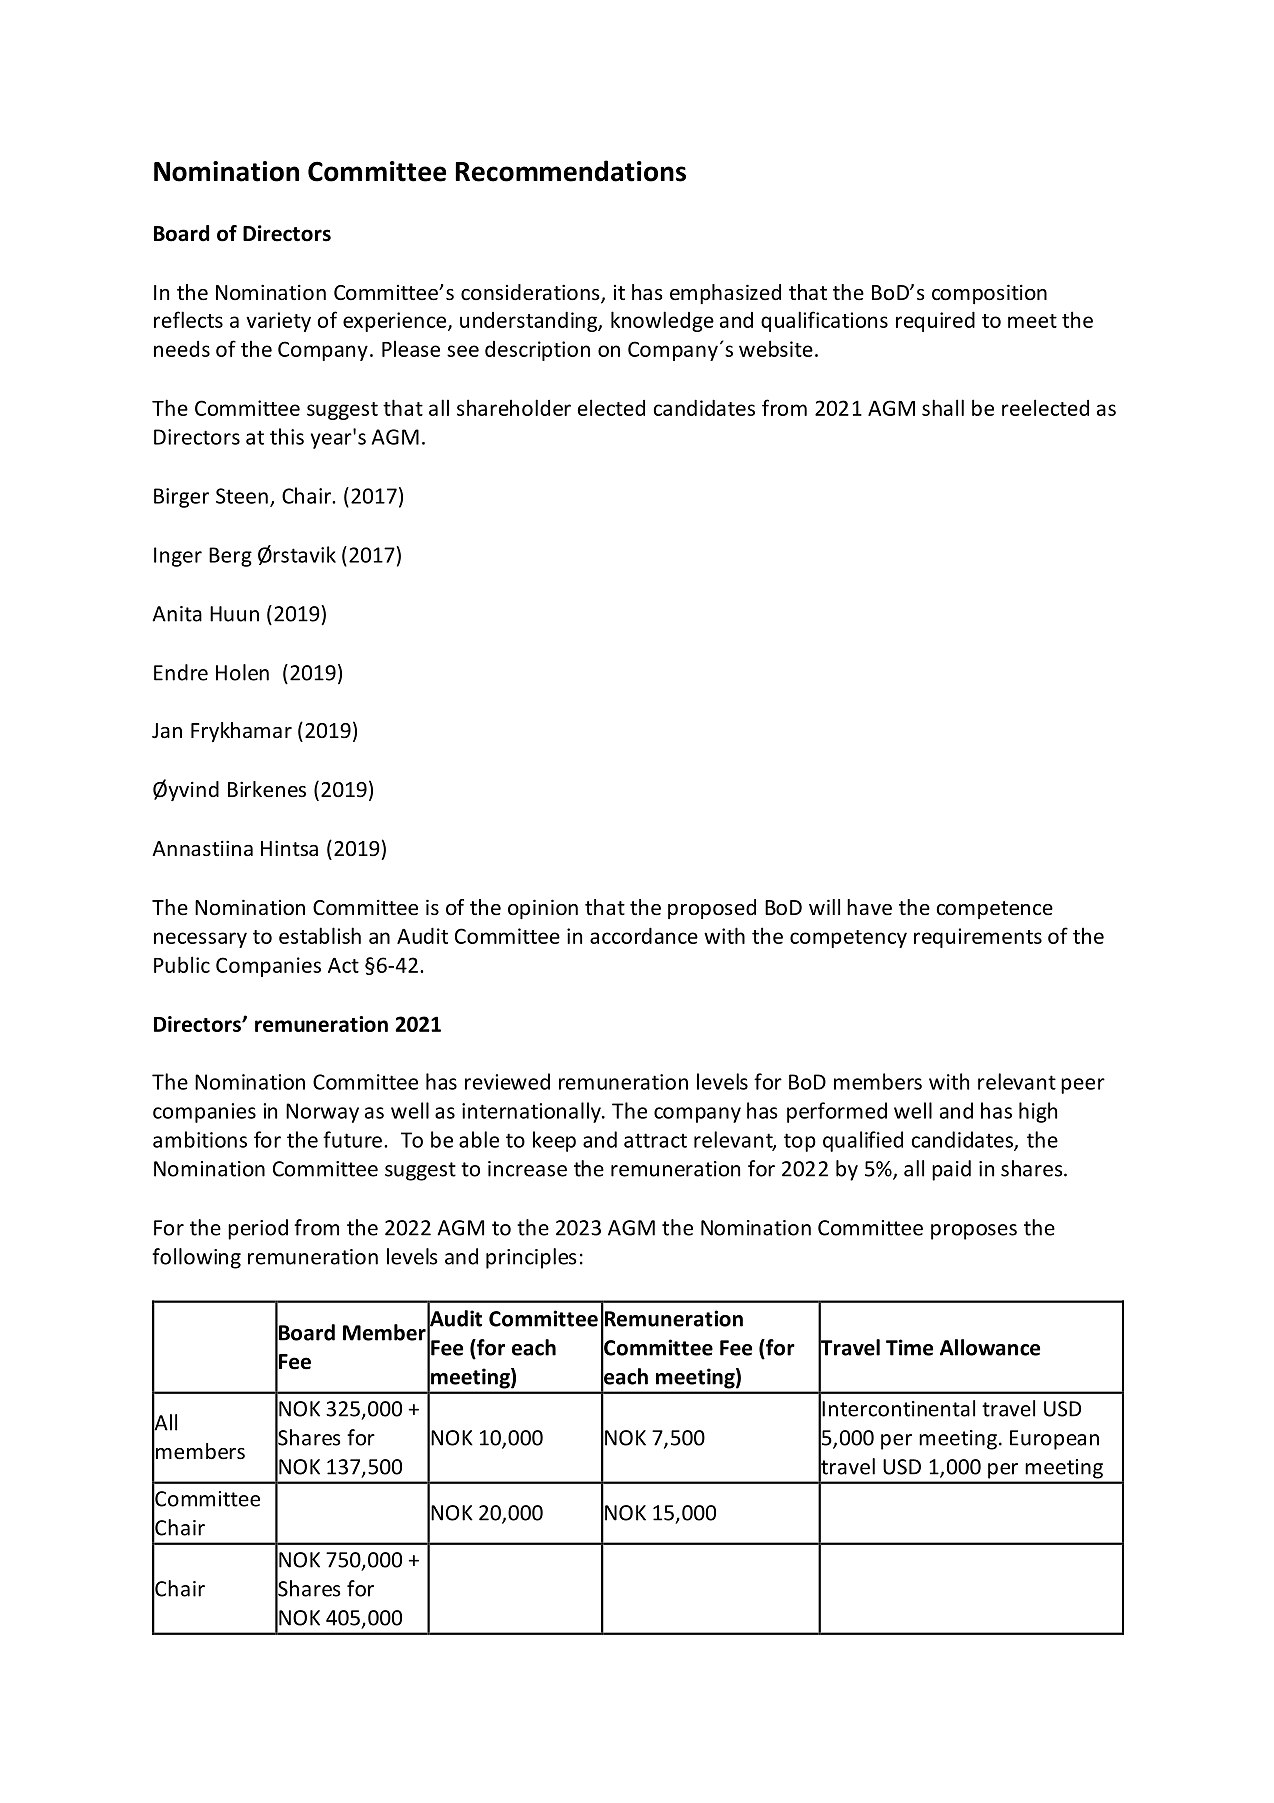 This screenshot has height=1803, width=1274. I want to click on Jan, so click(167, 730).
